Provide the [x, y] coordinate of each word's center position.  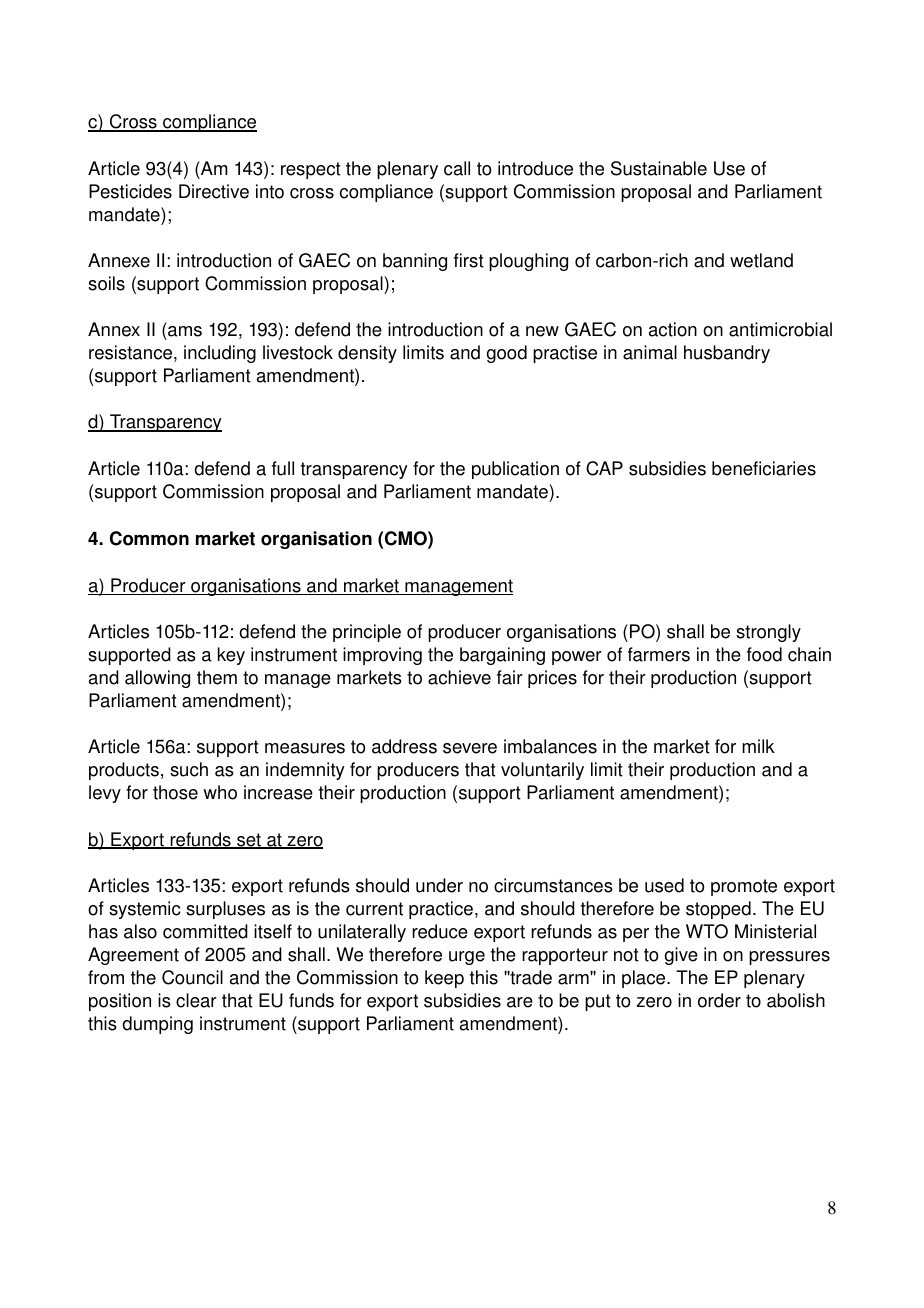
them [217, 677]
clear [196, 1000]
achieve [459, 677]
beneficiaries [764, 468]
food [764, 654]
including [220, 354]
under [439, 885]
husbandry [727, 354]
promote [744, 887]
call [457, 168]
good [507, 354]
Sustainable [659, 168]
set [249, 841]
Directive [214, 191]
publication [515, 470]
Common [149, 538]
